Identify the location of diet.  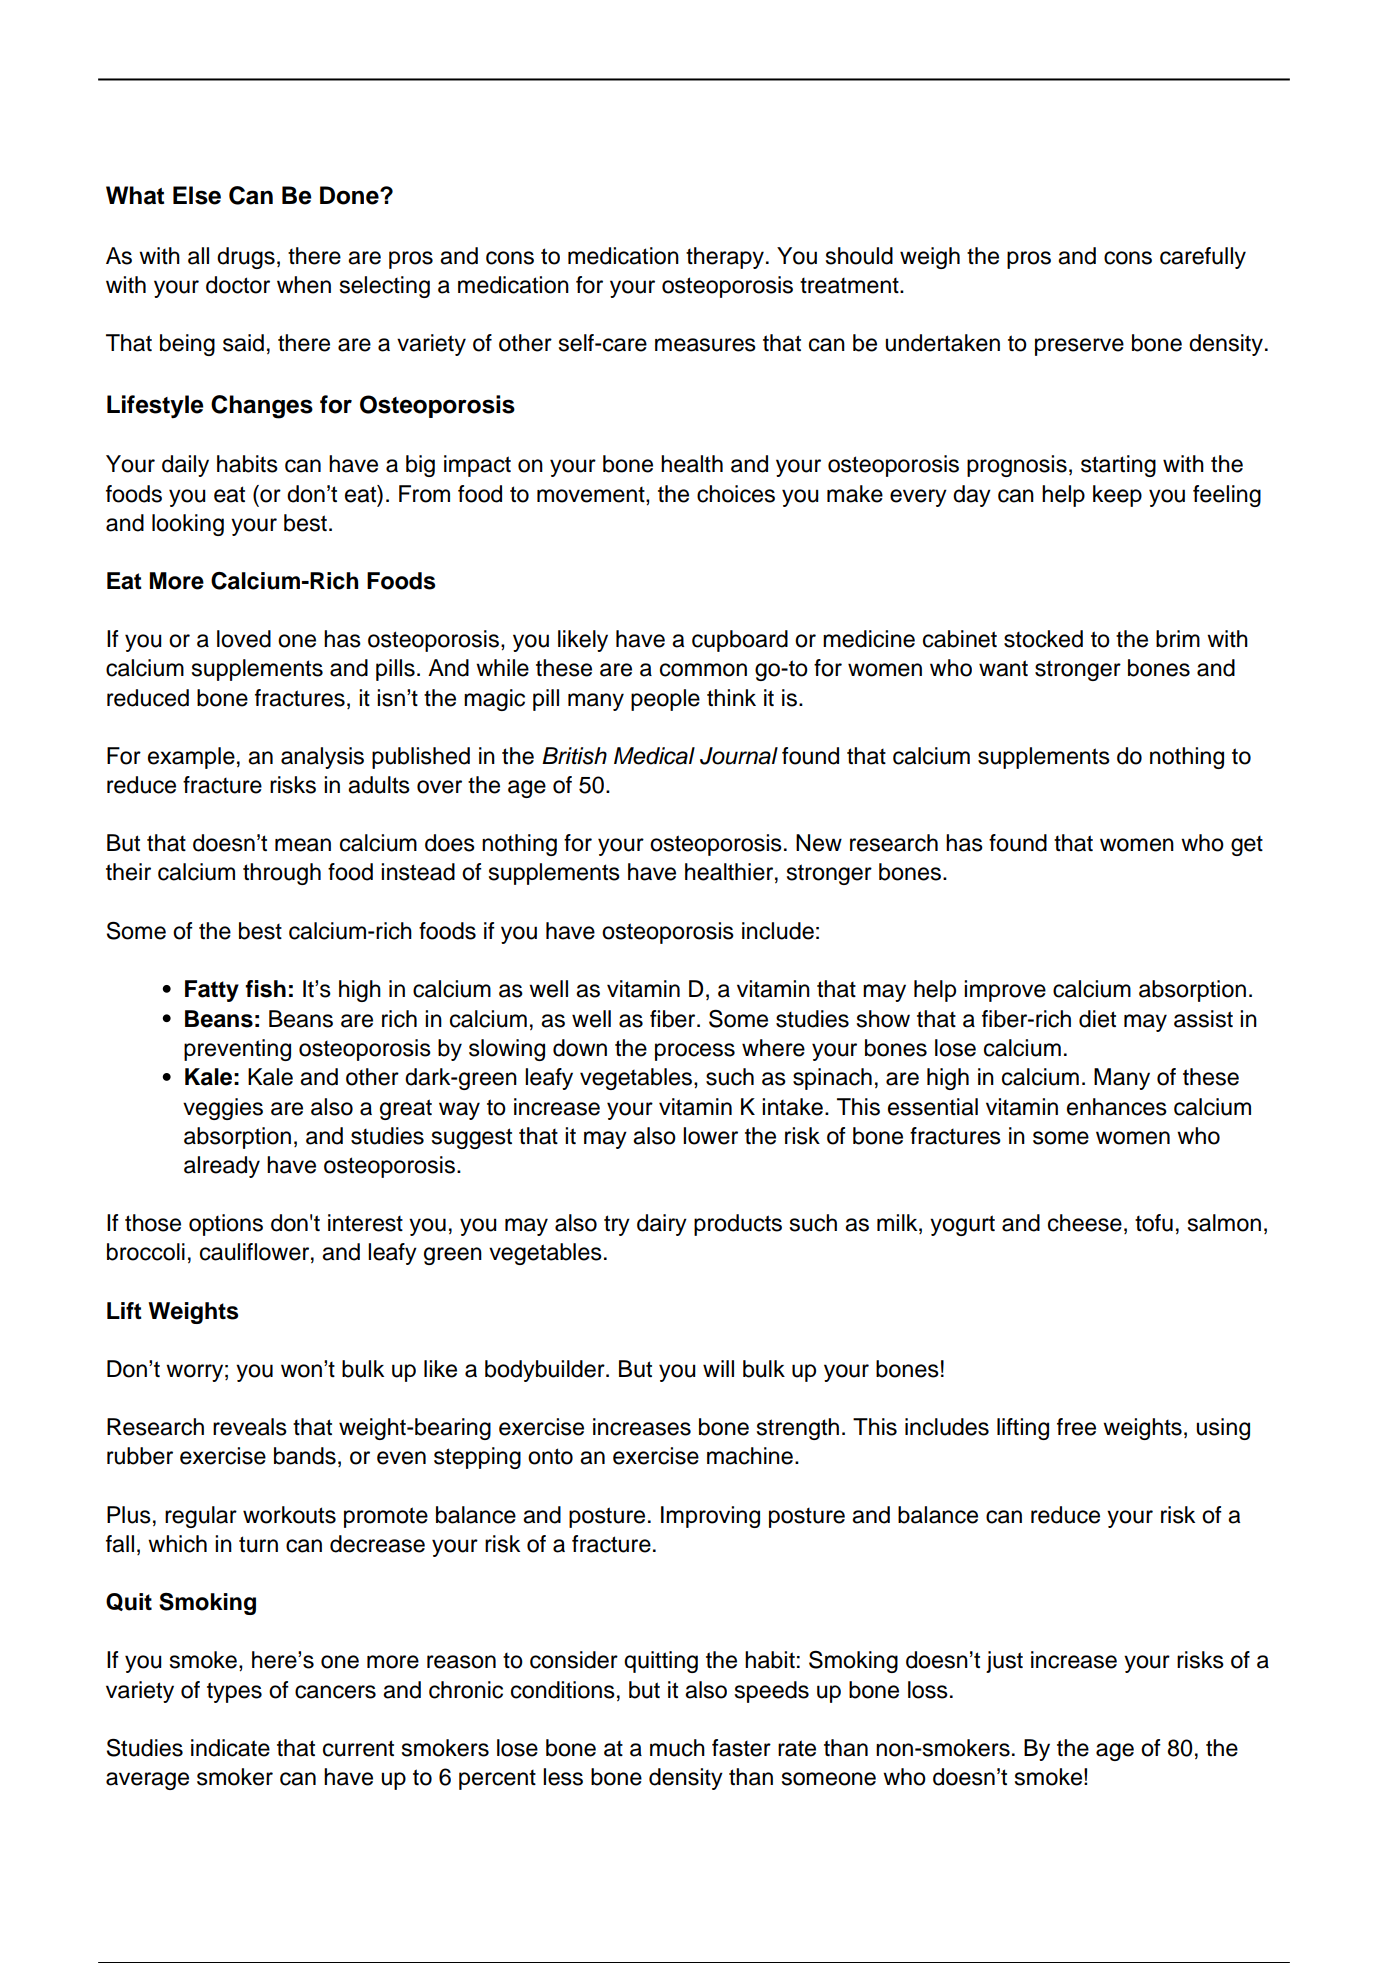
(1097, 1019).
